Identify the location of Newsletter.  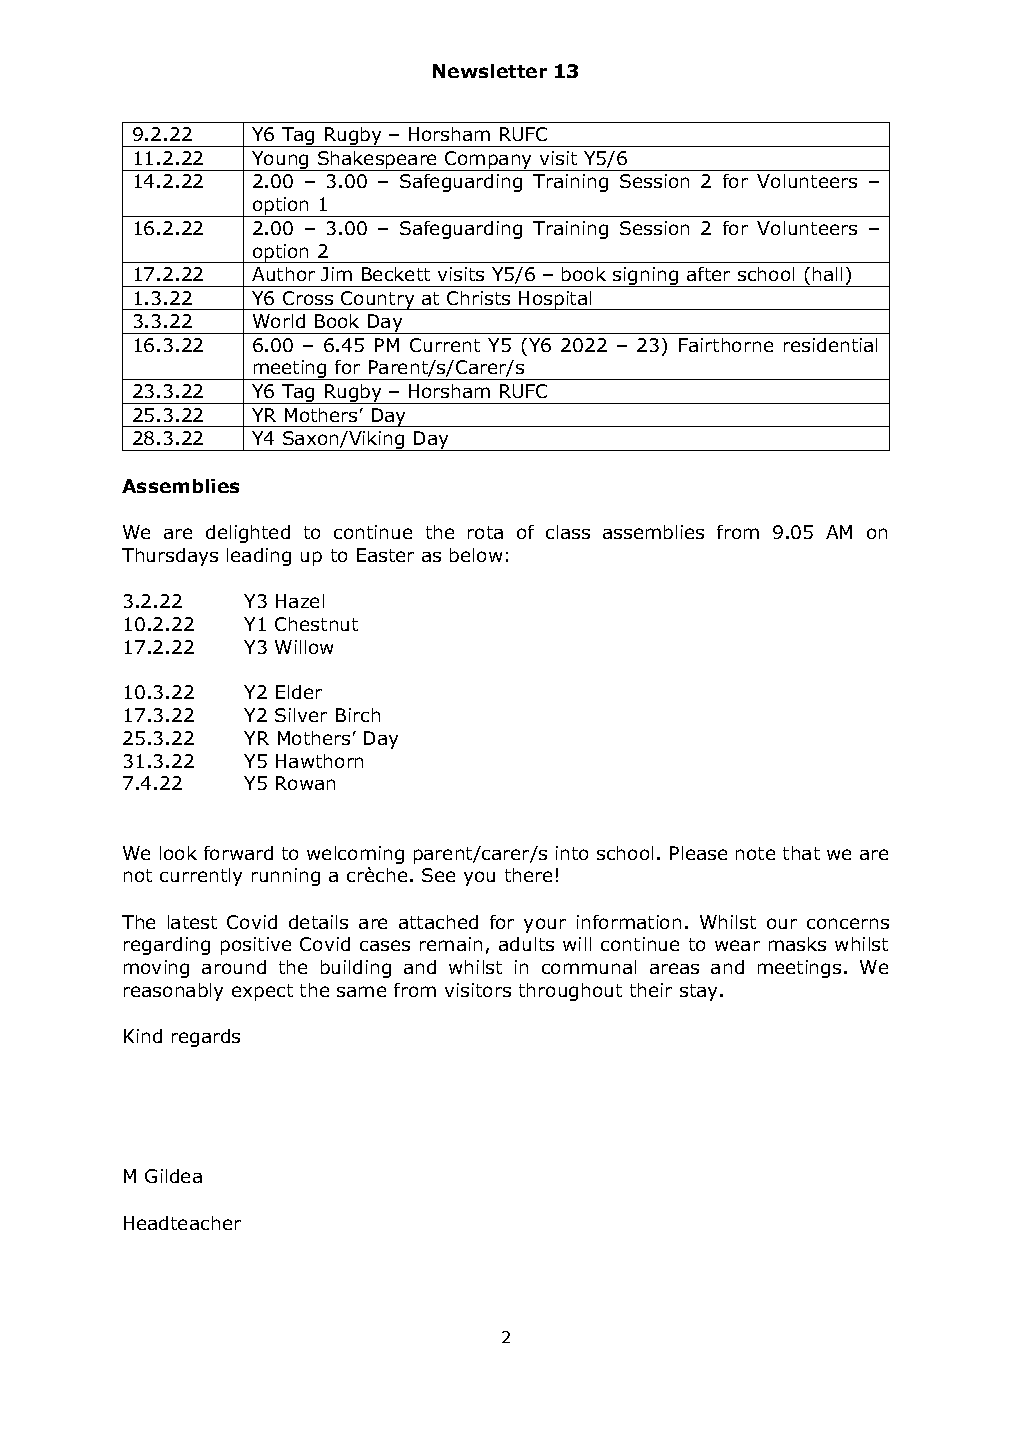
(490, 71).
